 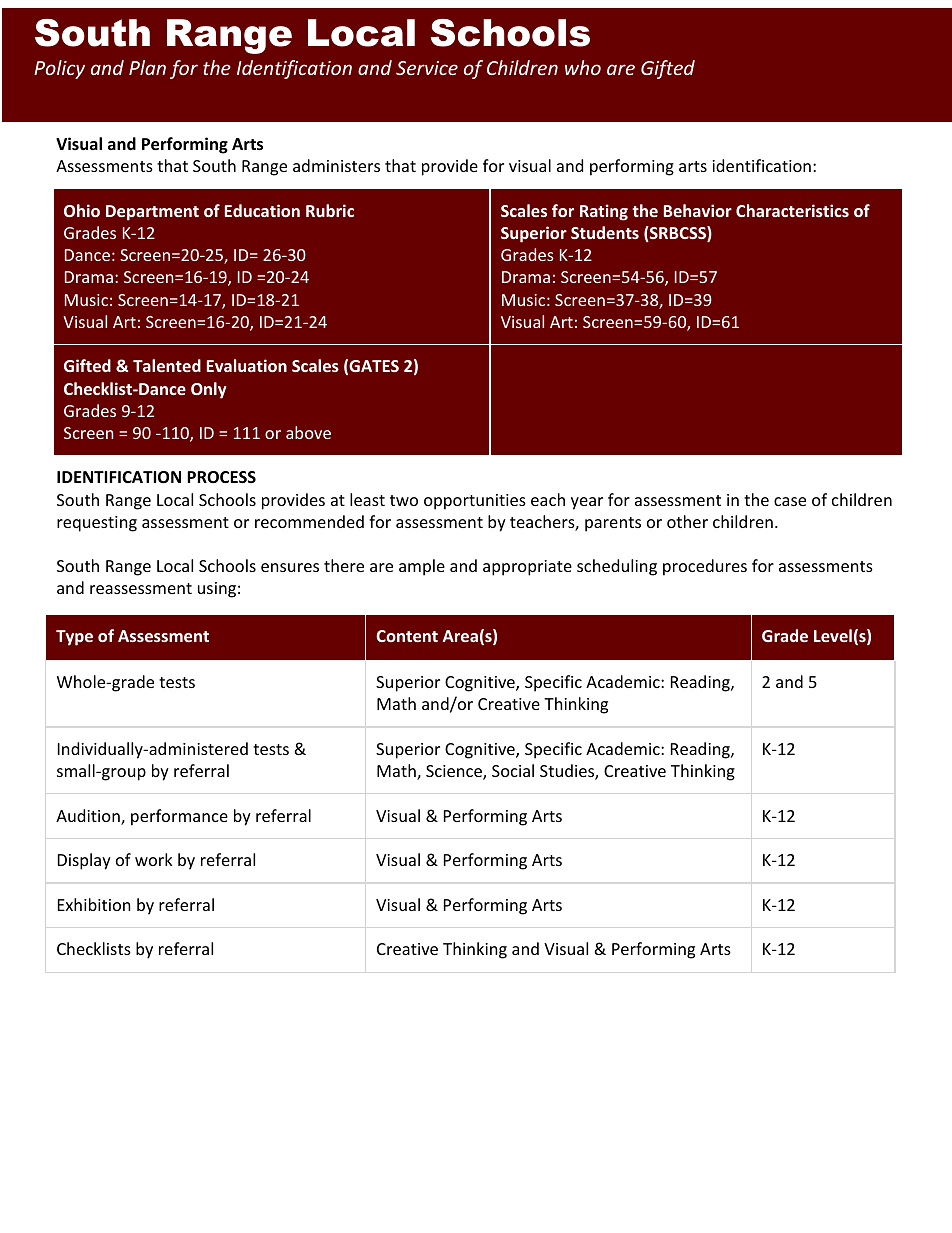 I want to click on Type, so click(x=74, y=638).
